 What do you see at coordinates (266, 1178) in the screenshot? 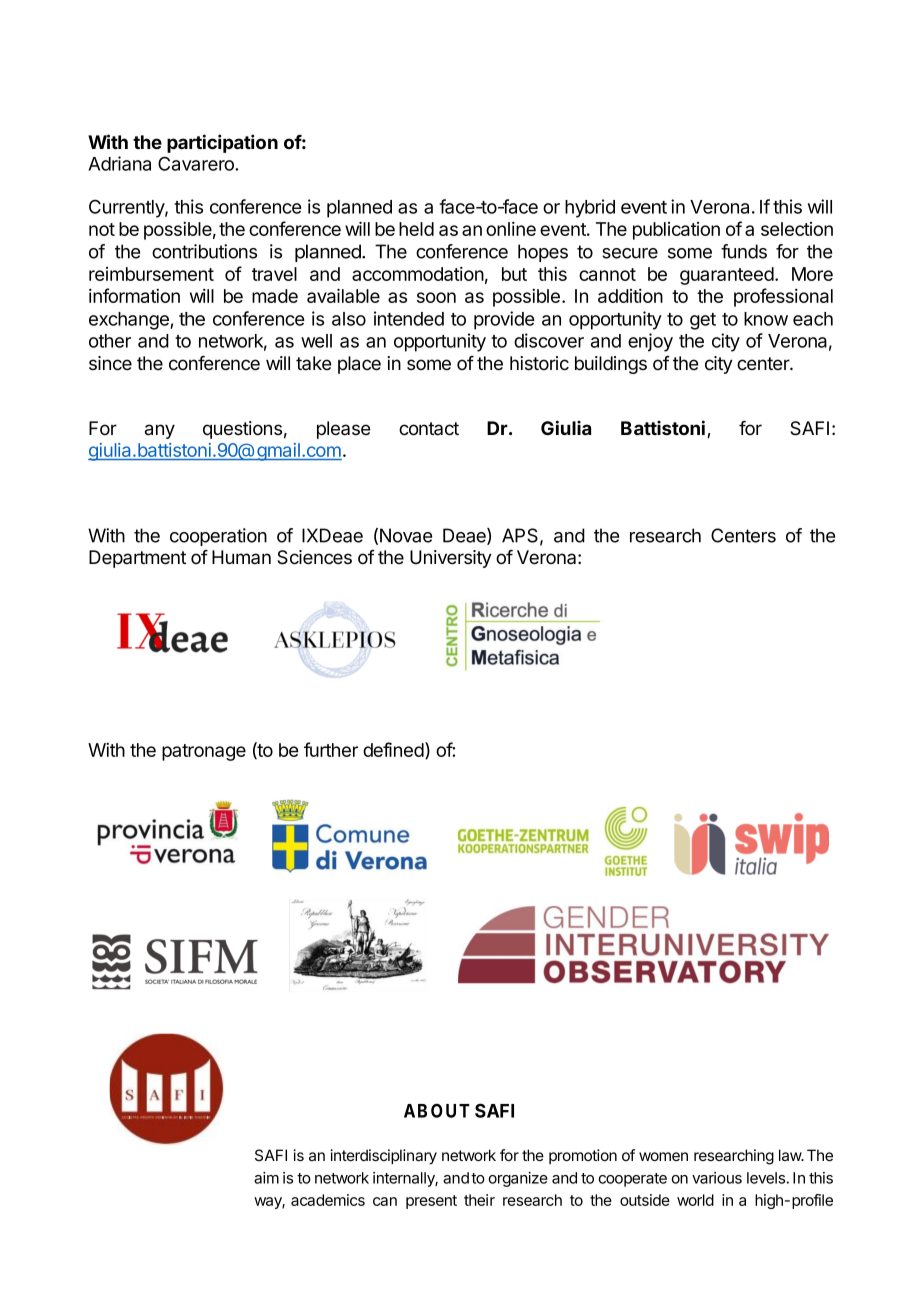
I see `aim` at bounding box center [266, 1178].
